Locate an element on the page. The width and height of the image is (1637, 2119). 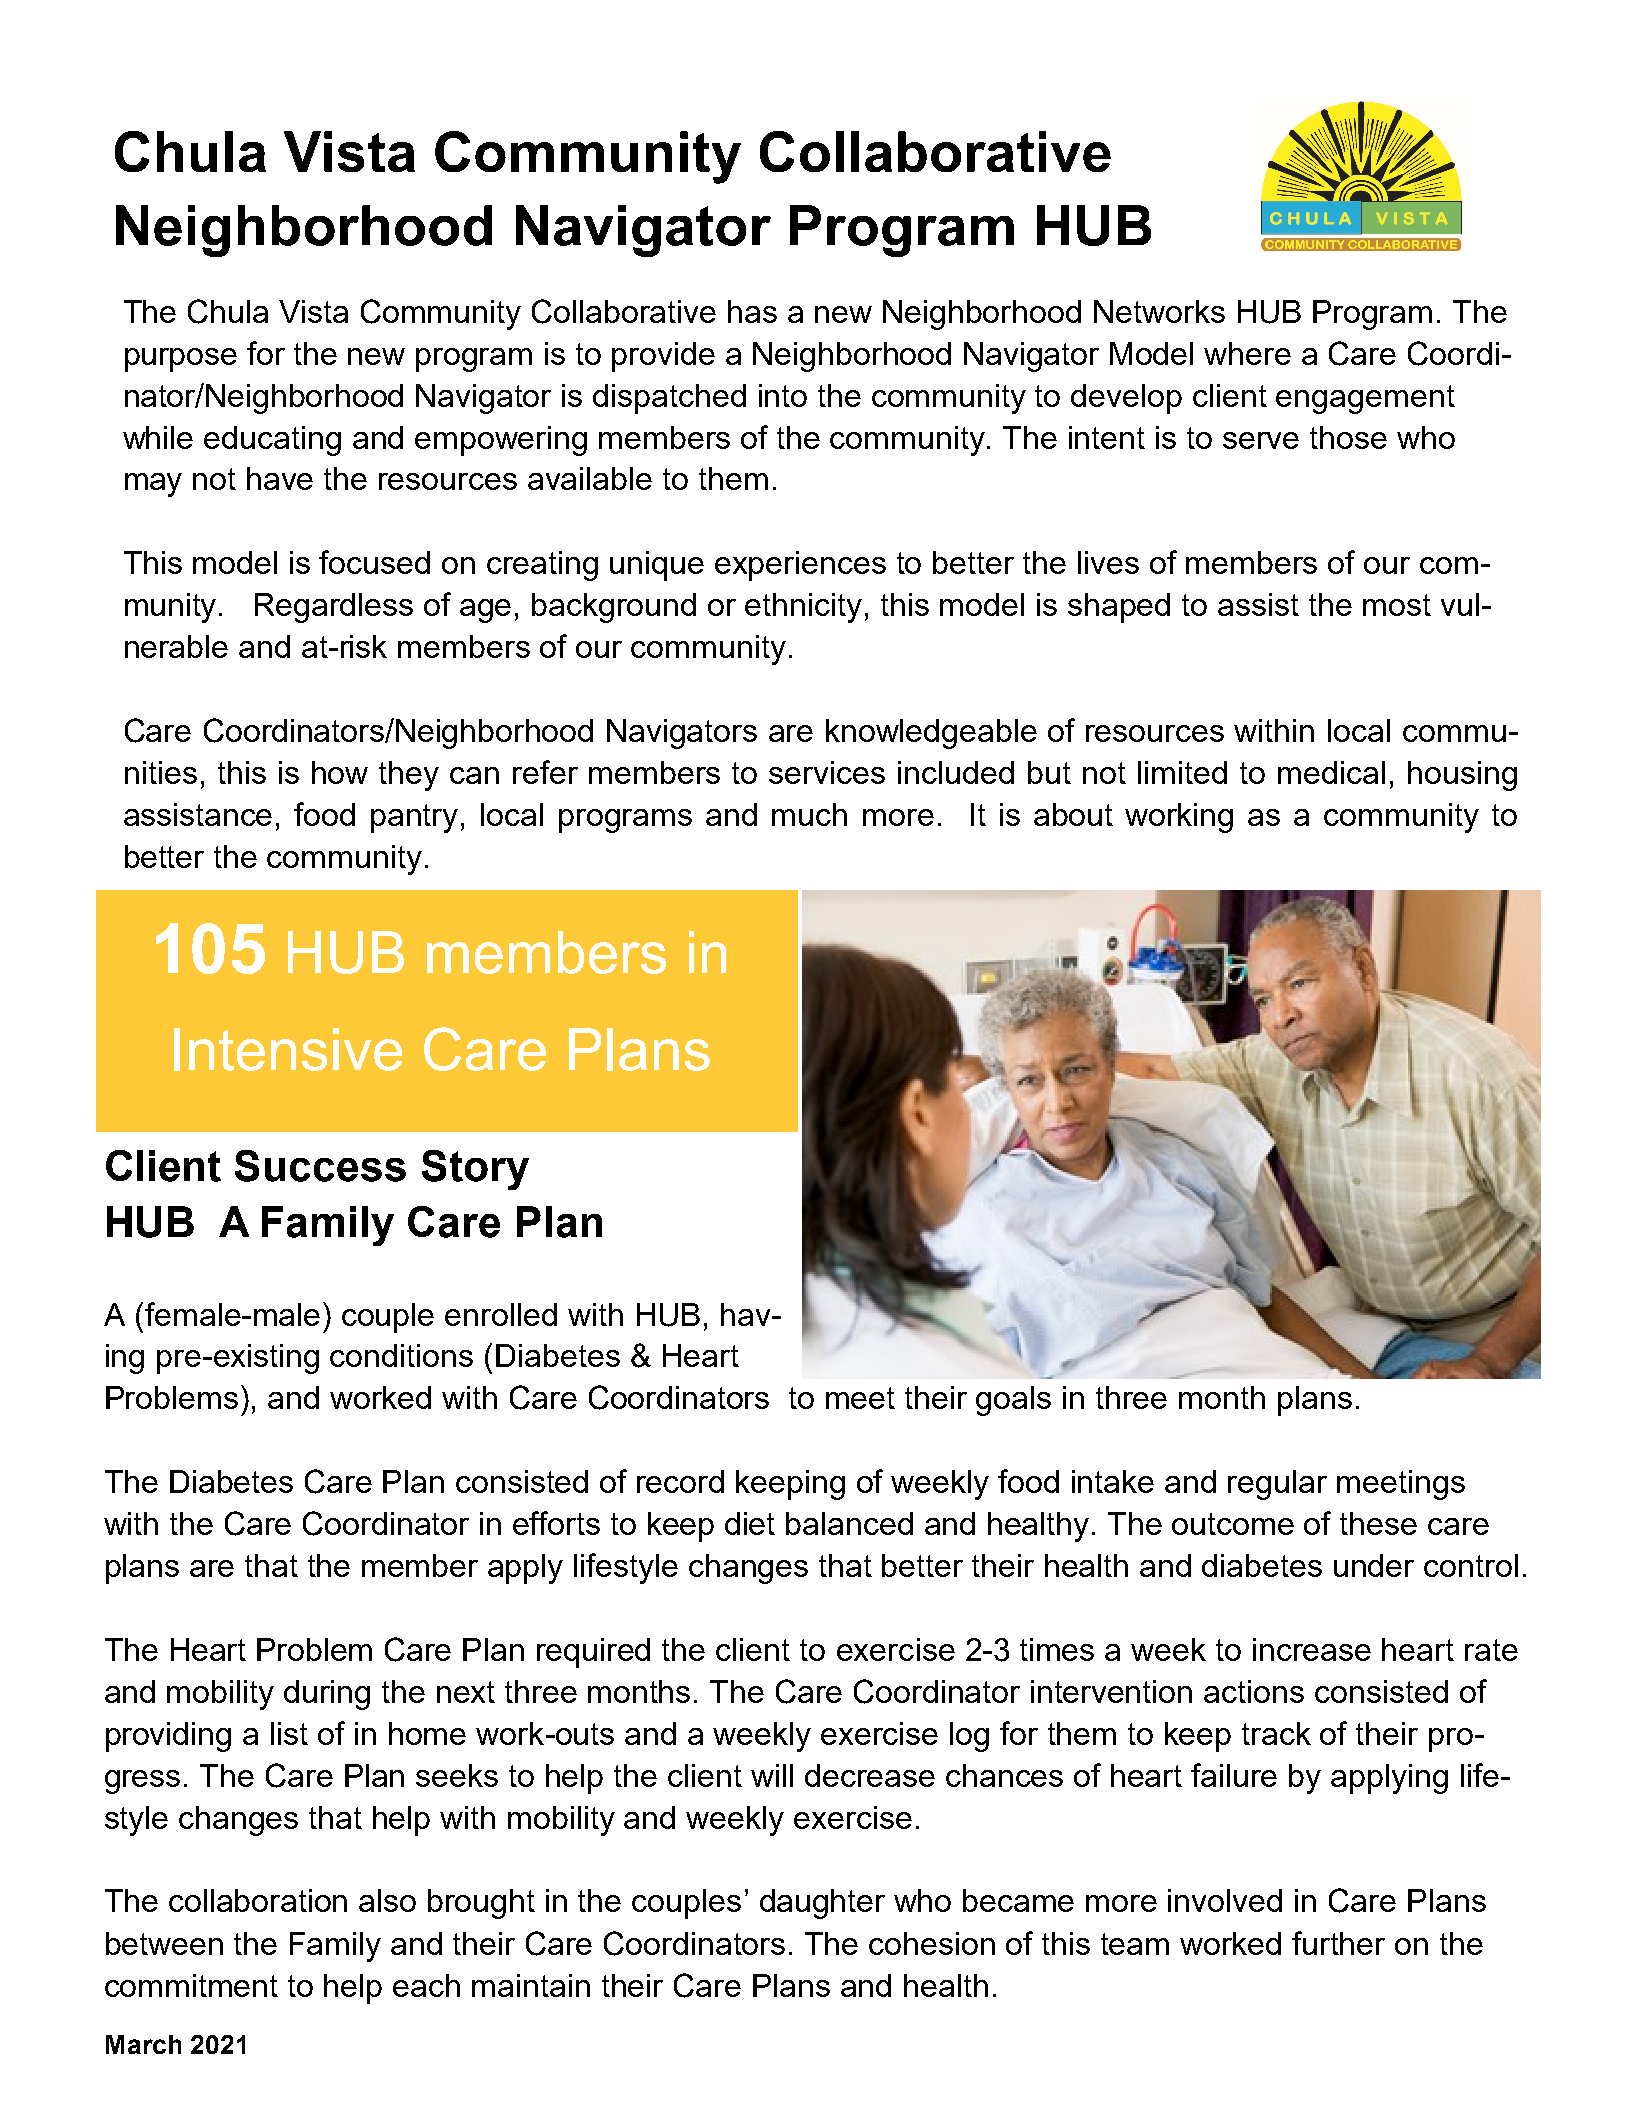
cohesion is located at coordinates (932, 1943).
